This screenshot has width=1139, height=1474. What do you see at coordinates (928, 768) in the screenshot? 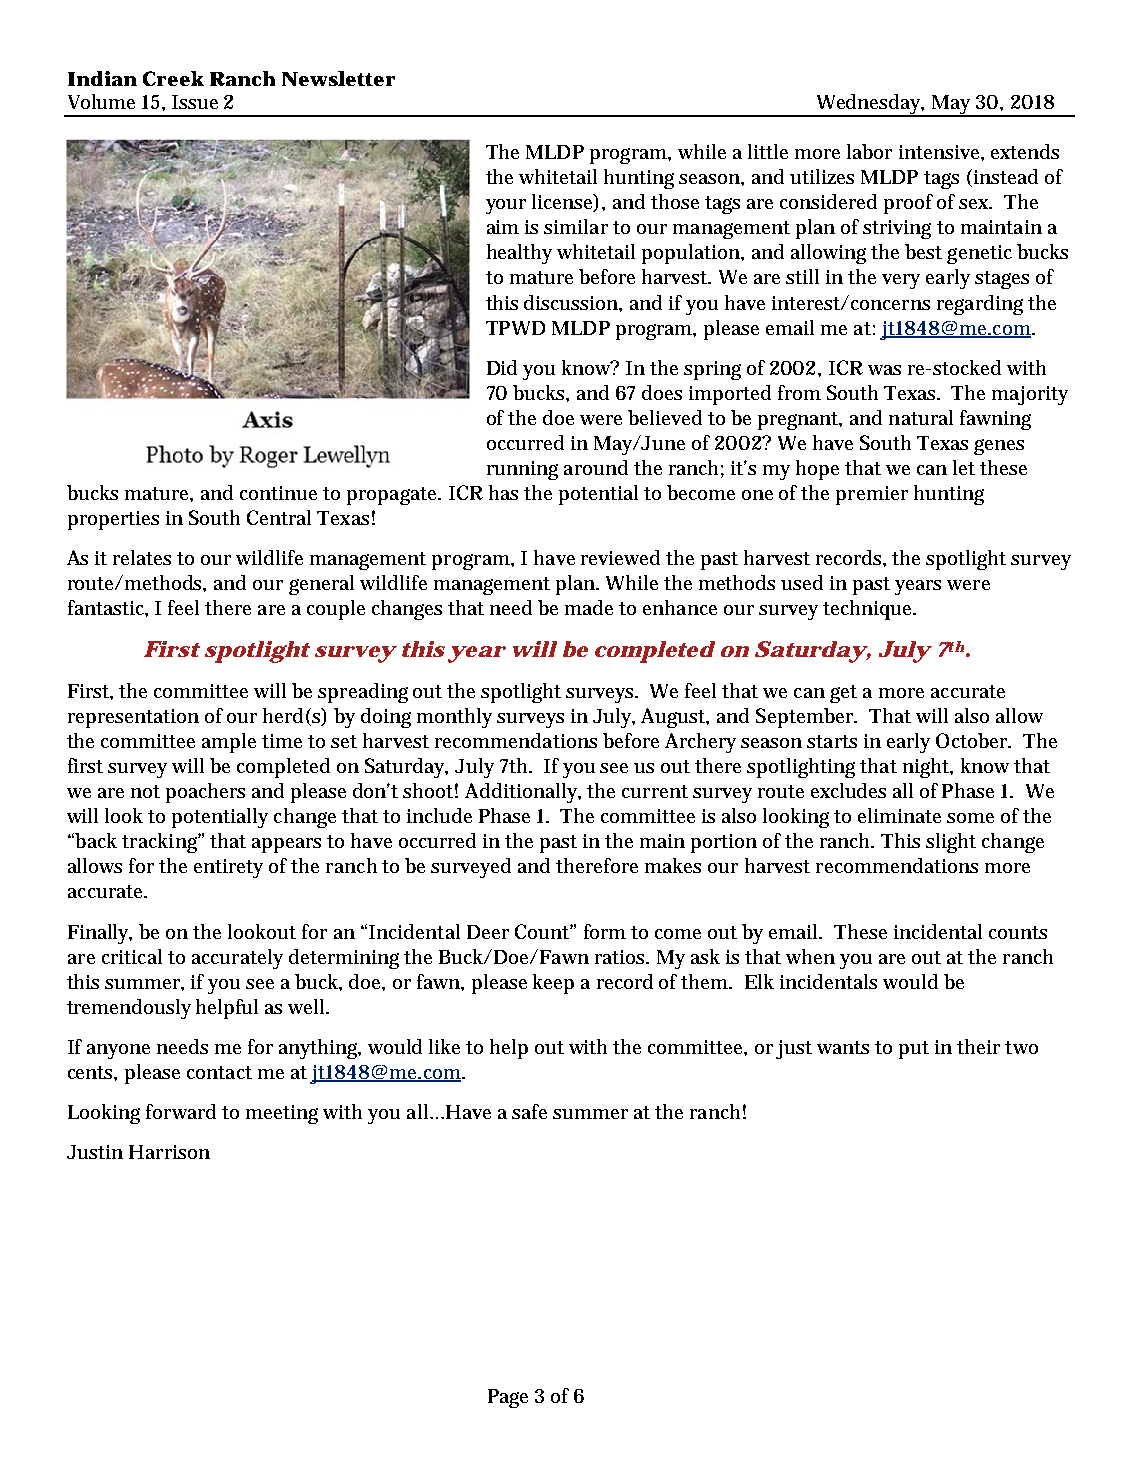
I see `night` at bounding box center [928, 768].
